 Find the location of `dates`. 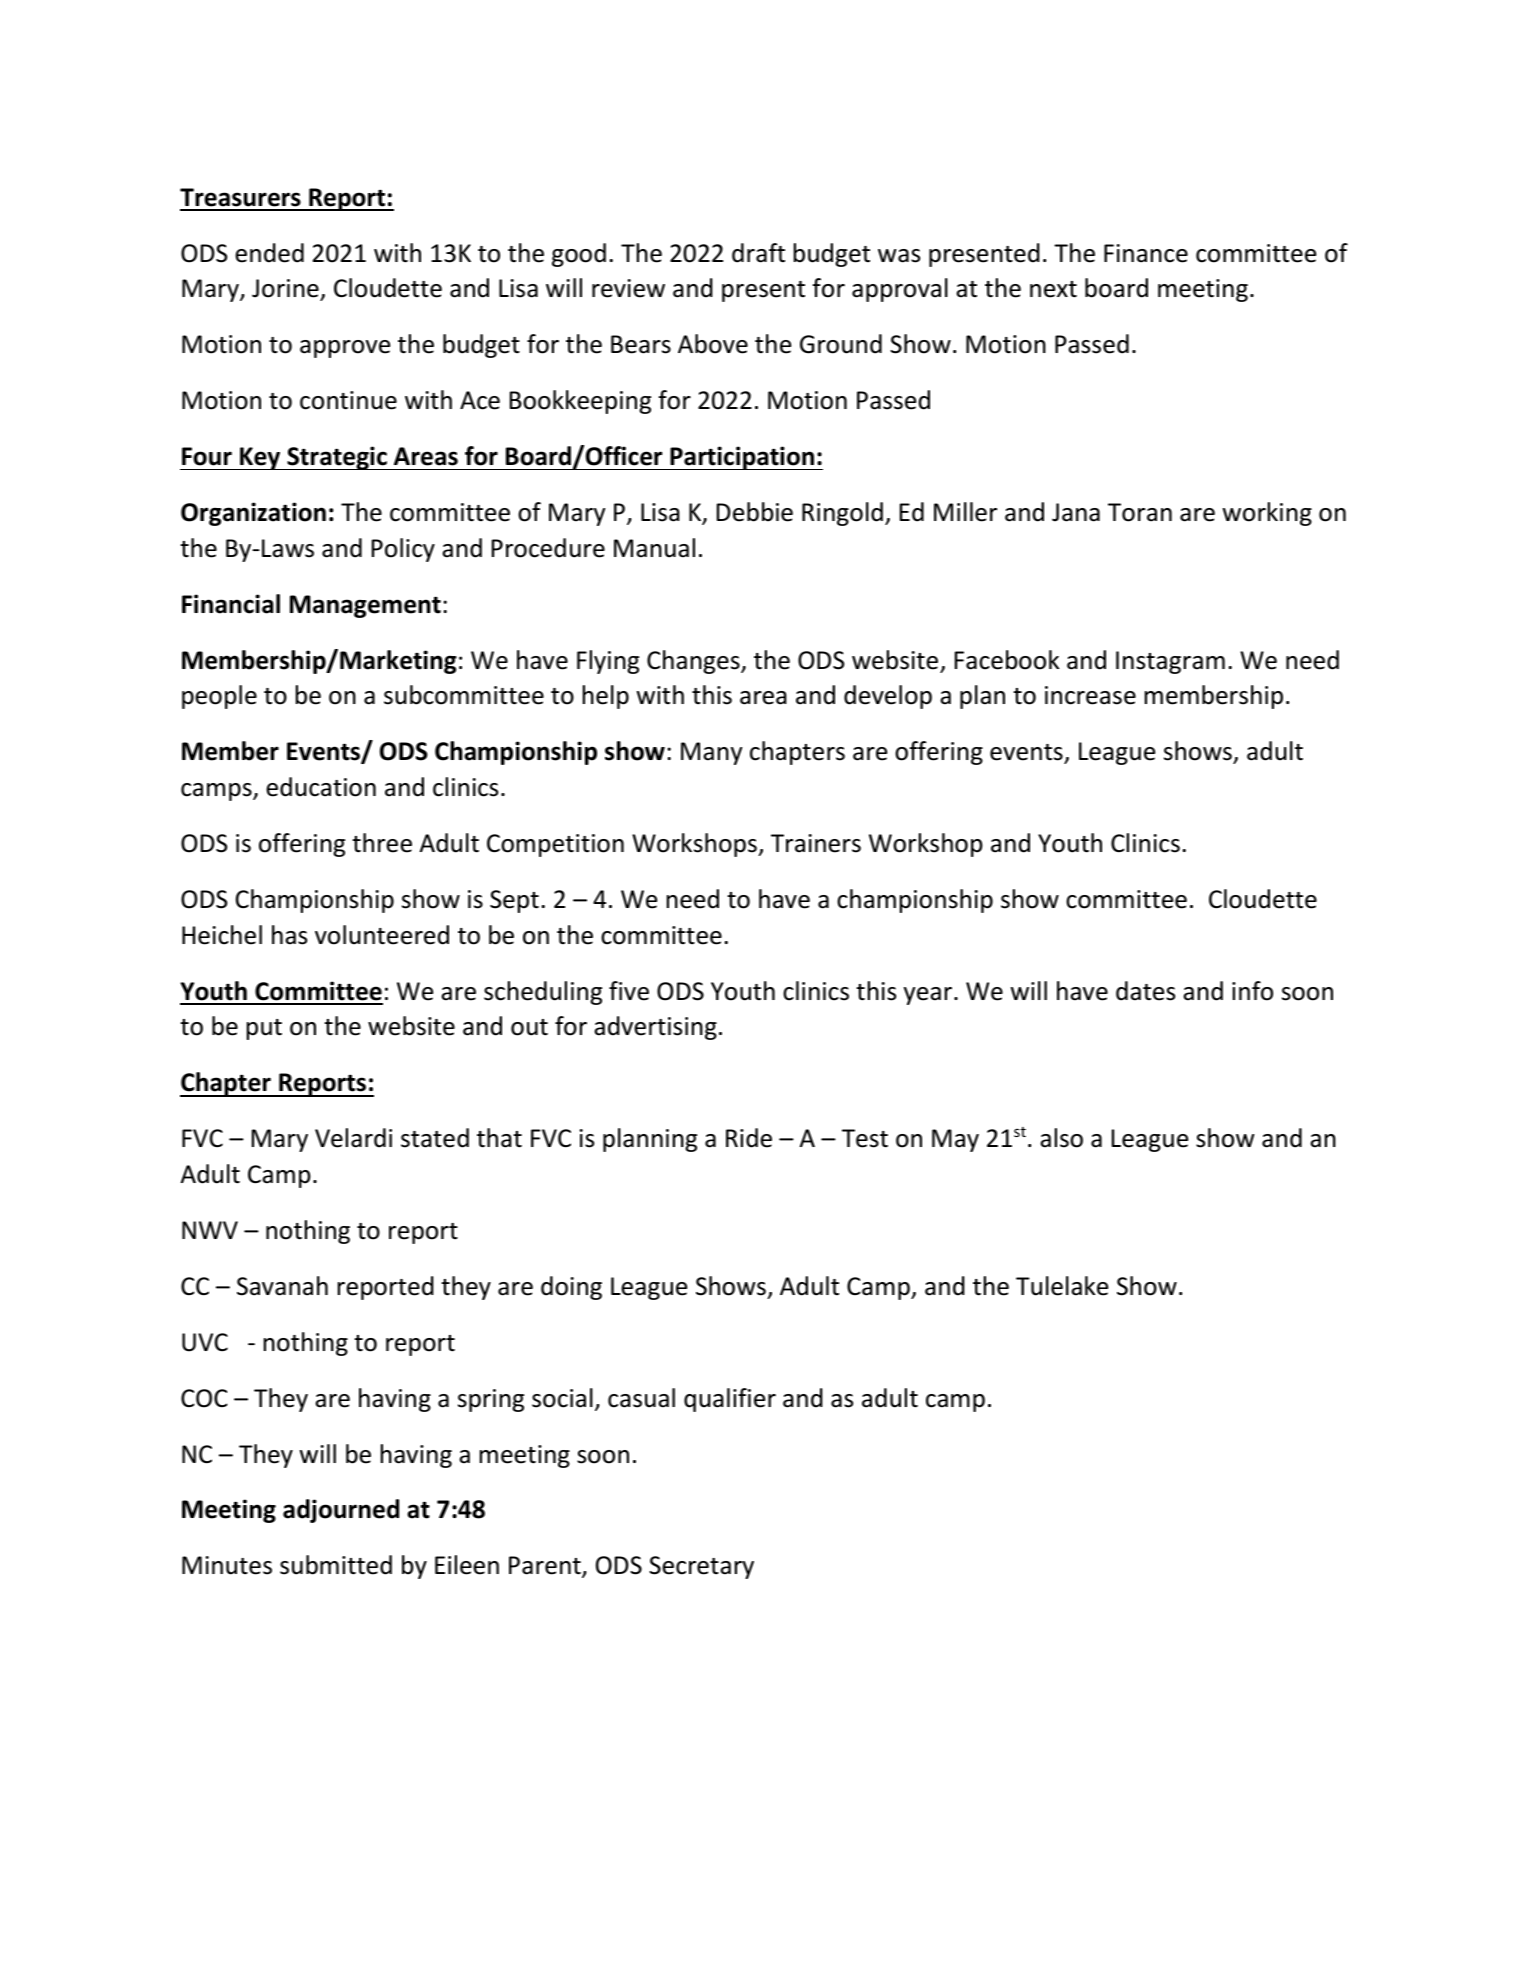

dates is located at coordinates (1145, 991).
